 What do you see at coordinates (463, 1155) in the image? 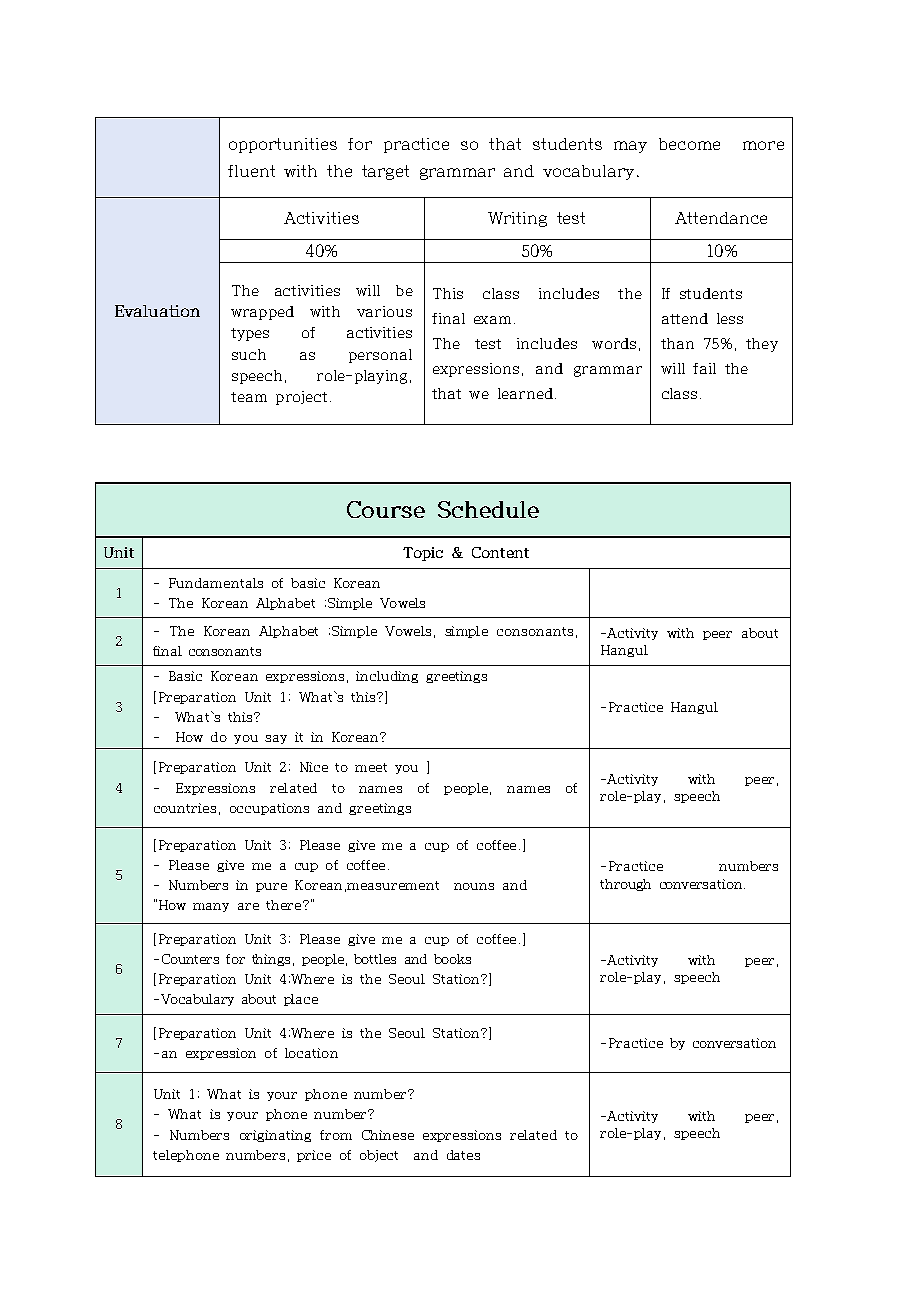
I see `dates` at bounding box center [463, 1155].
